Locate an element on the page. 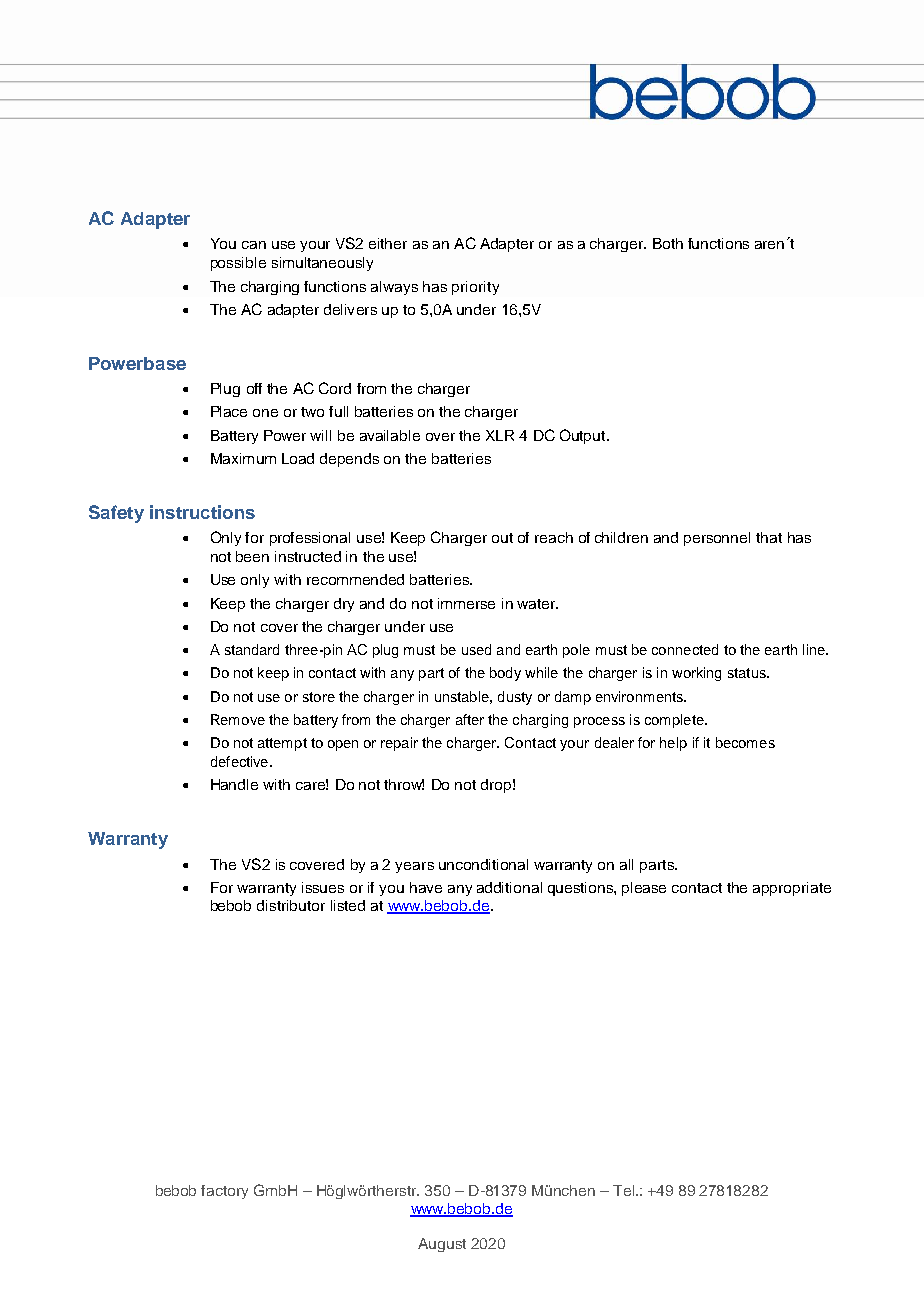 This document has height=1308, width=924. personnel is located at coordinates (717, 539).
